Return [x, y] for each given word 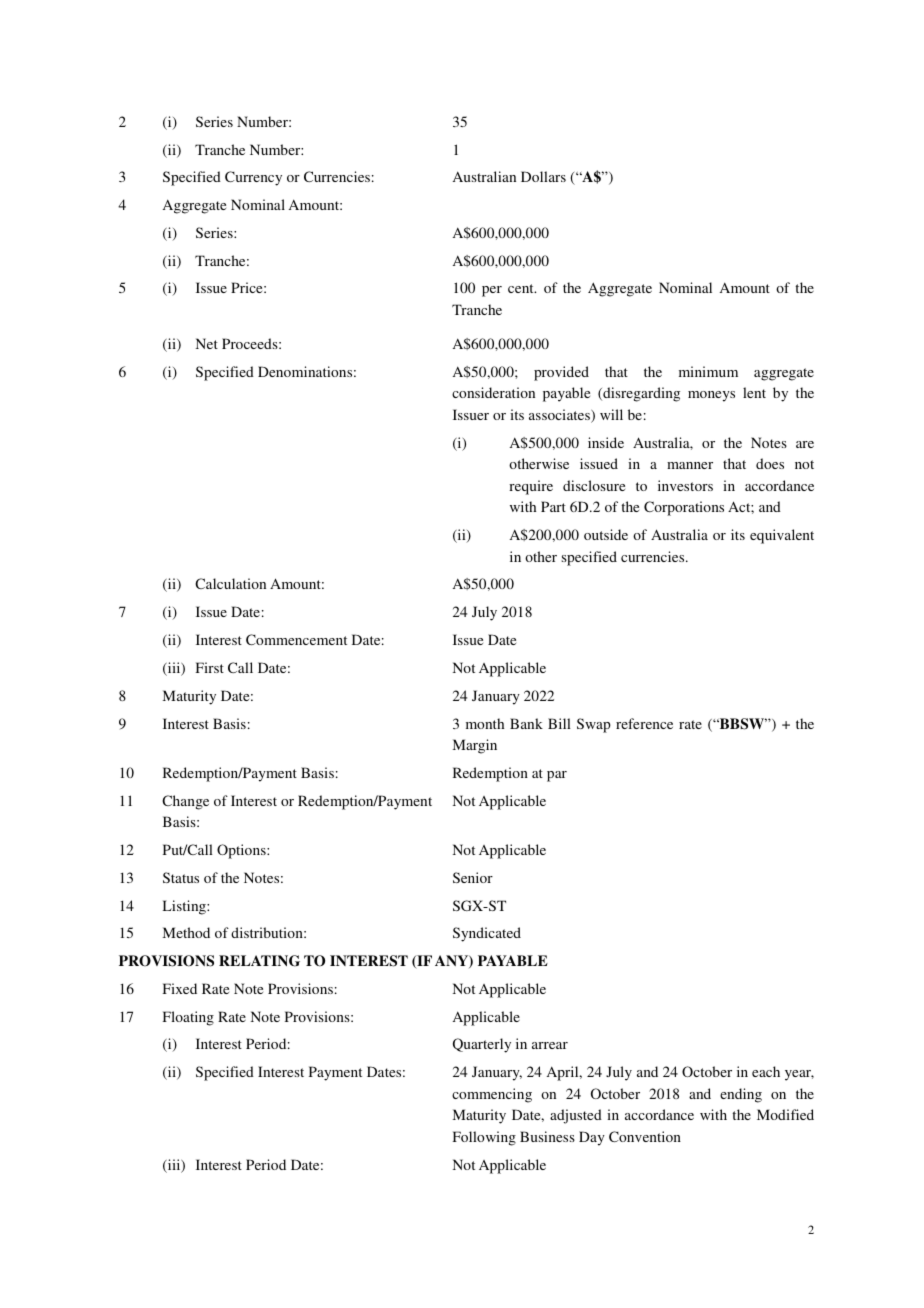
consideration [493, 392]
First [210, 667]
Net [207, 343]
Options [242, 851]
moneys [711, 396]
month [485, 723]
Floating [188, 1018]
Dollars [543, 176]
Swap [594, 725]
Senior [473, 877]
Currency [253, 178]
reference [644, 723]
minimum [708, 371]
